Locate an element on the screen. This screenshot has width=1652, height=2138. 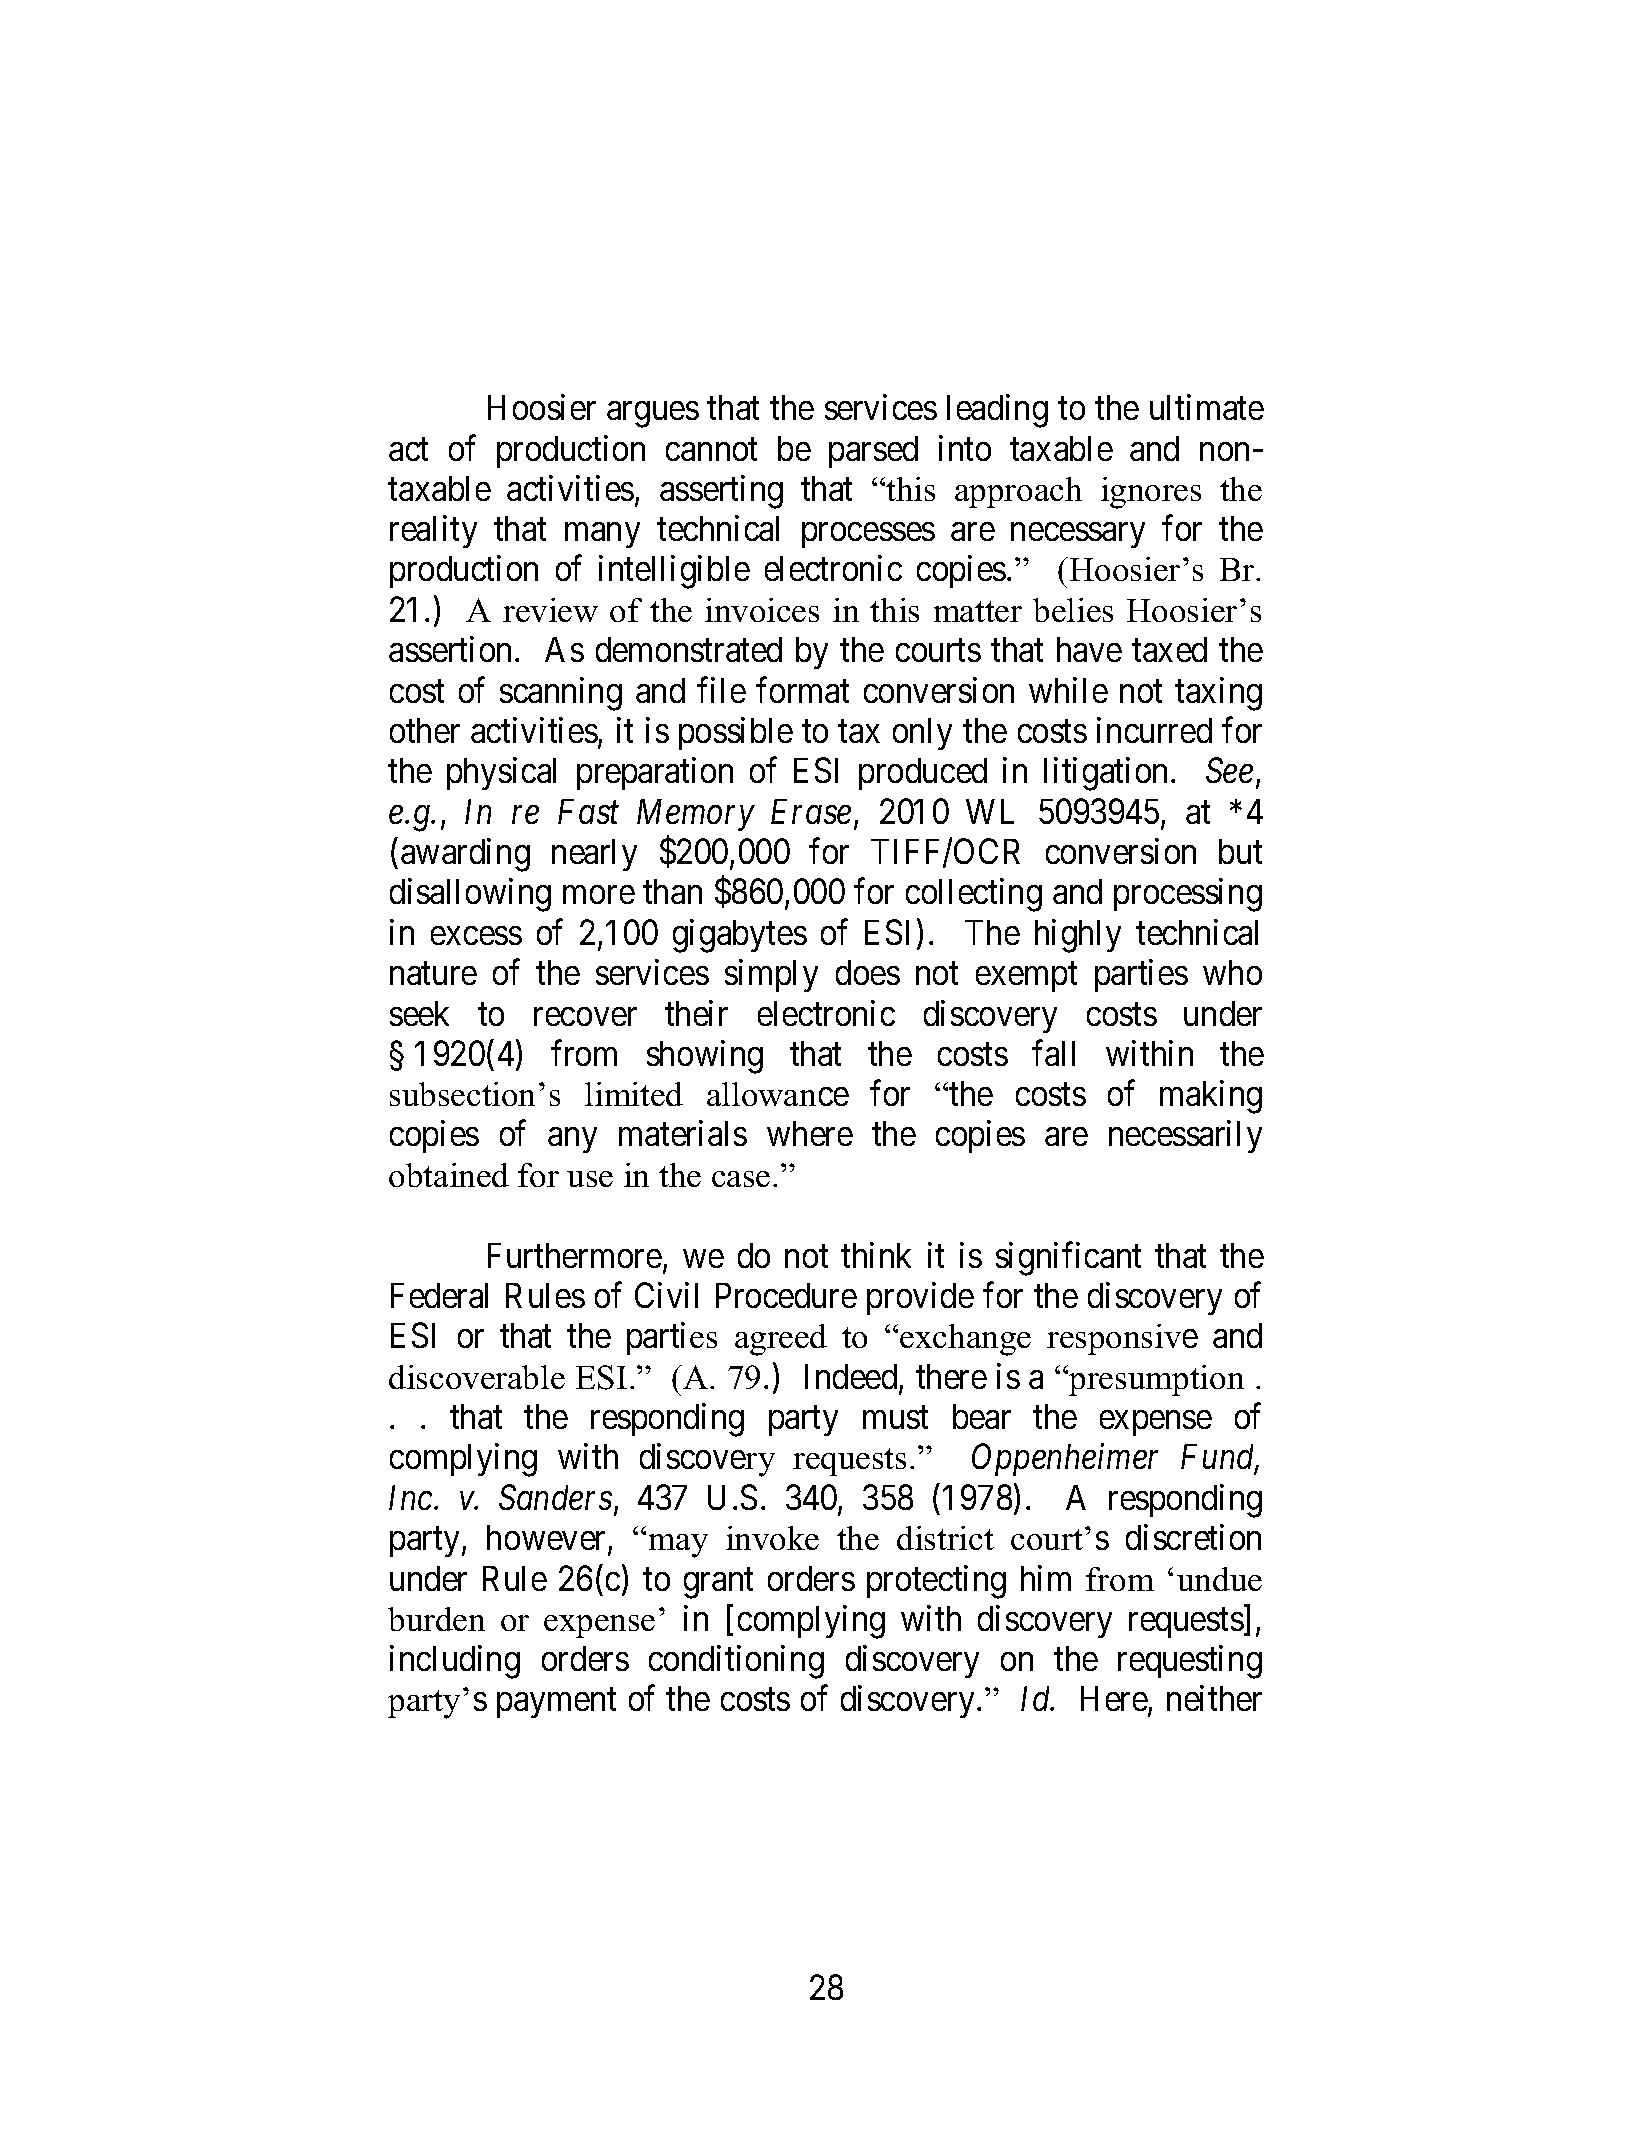
recover is located at coordinates (585, 1016).
